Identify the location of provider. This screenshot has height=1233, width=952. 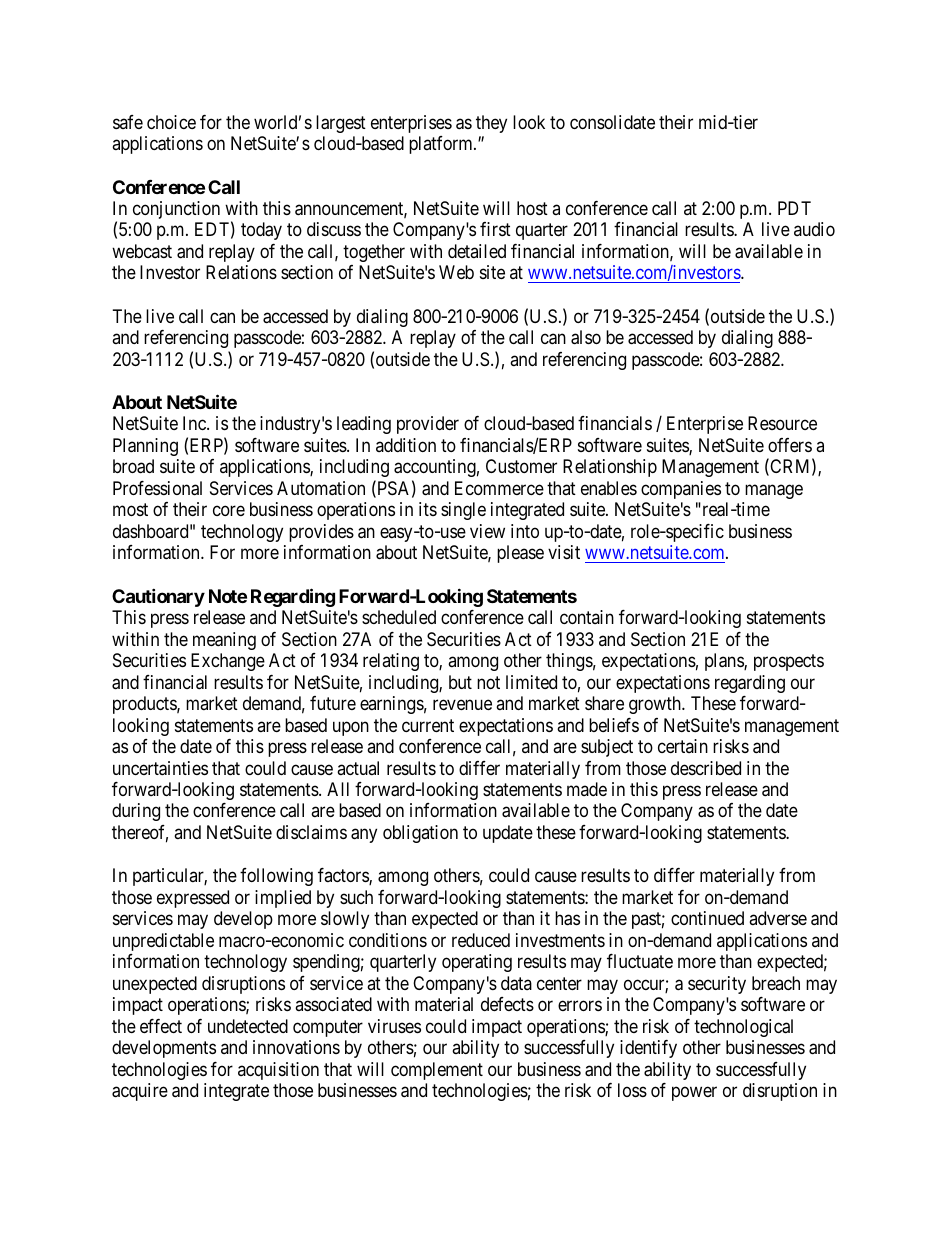
(428, 425).
